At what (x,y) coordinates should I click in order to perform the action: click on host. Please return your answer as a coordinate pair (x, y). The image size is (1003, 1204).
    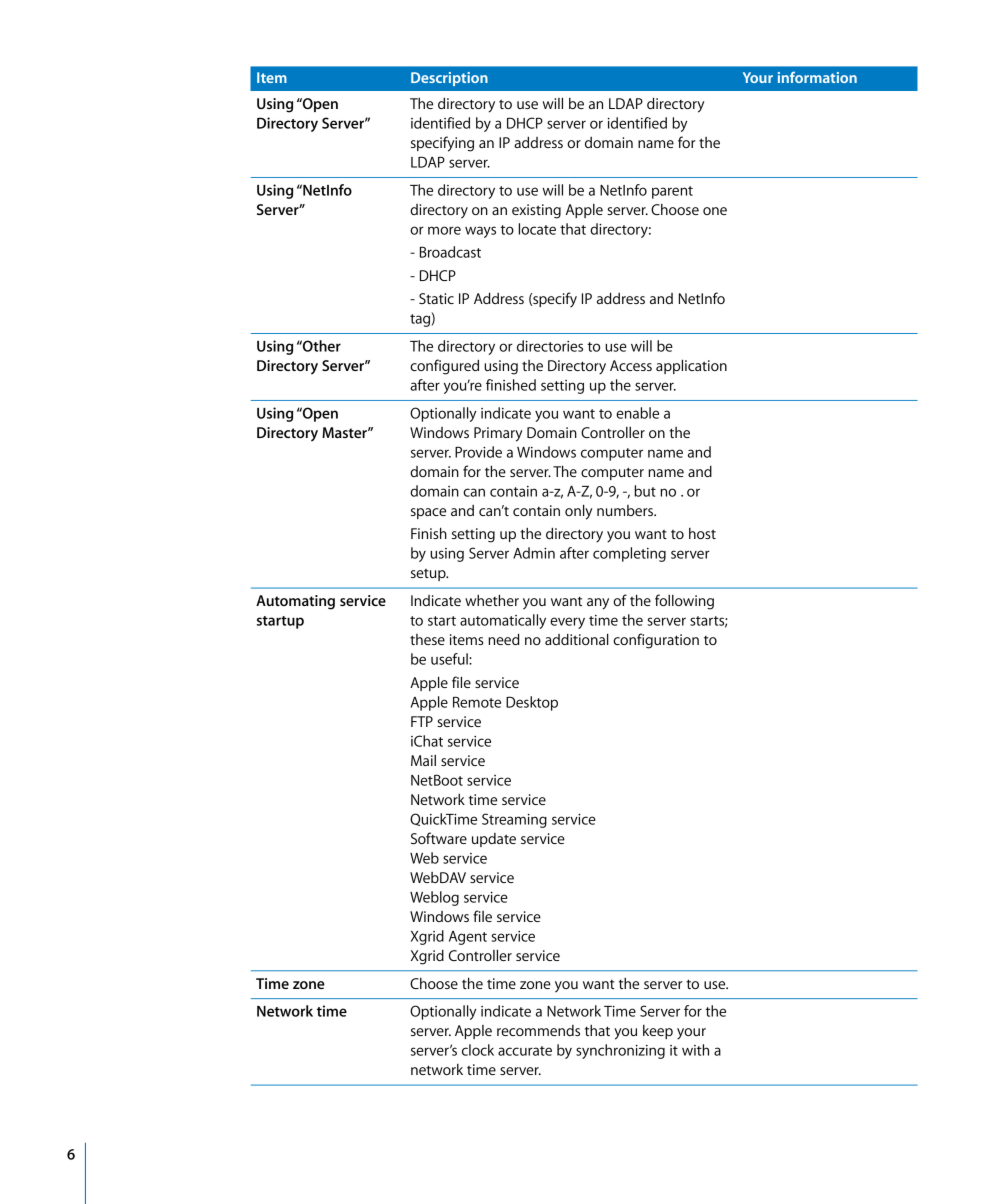
    Looking at the image, I should click on (702, 533).
